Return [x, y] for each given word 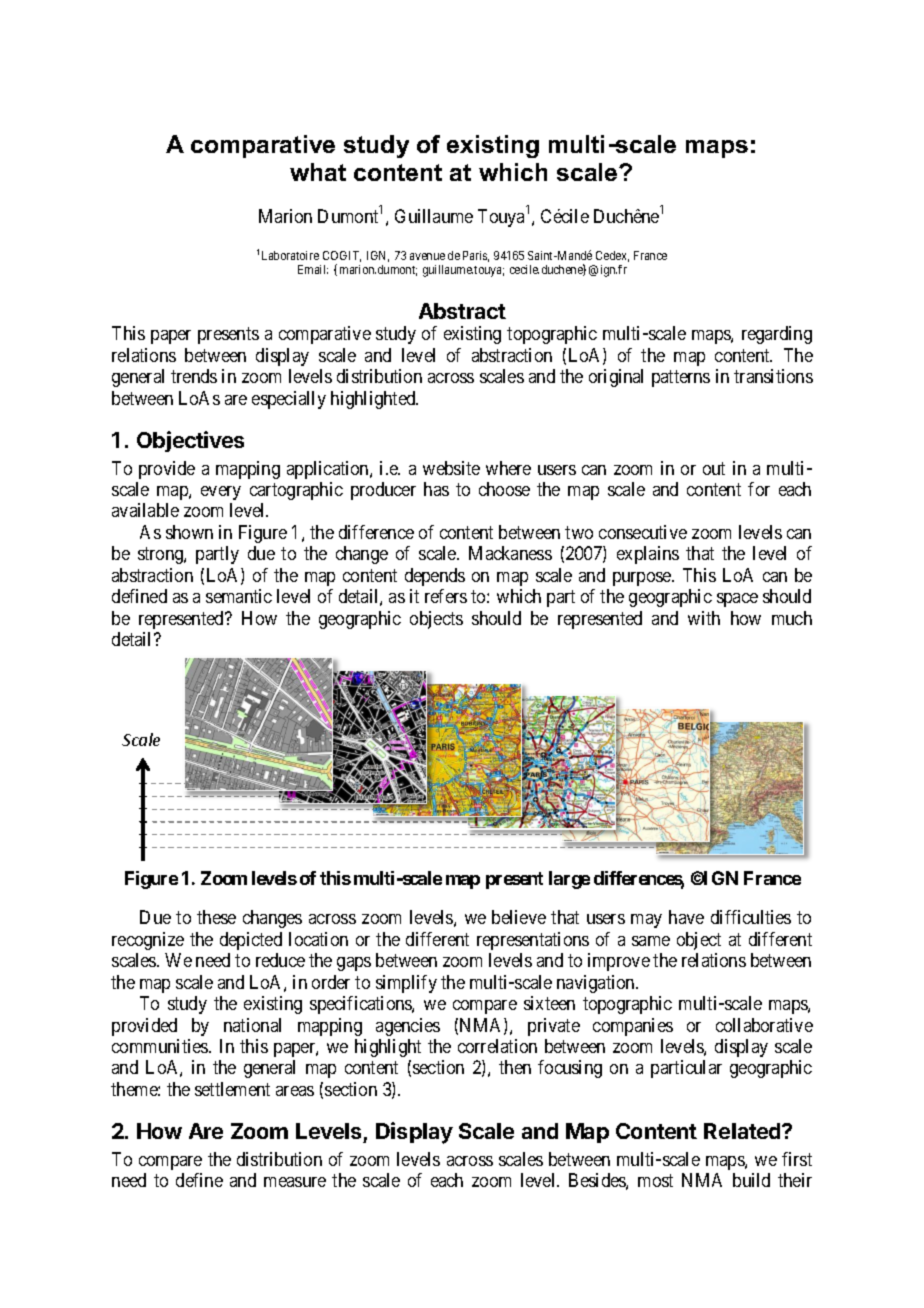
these [216, 917]
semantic [239, 596]
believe [519, 917]
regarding [777, 335]
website [451, 468]
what [318, 172]
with [704, 618]
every [221, 493]
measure [295, 1182]
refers [446, 596]
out [714, 468]
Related [743, 1131]
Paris [476, 256]
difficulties [751, 917]
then [515, 1067]
